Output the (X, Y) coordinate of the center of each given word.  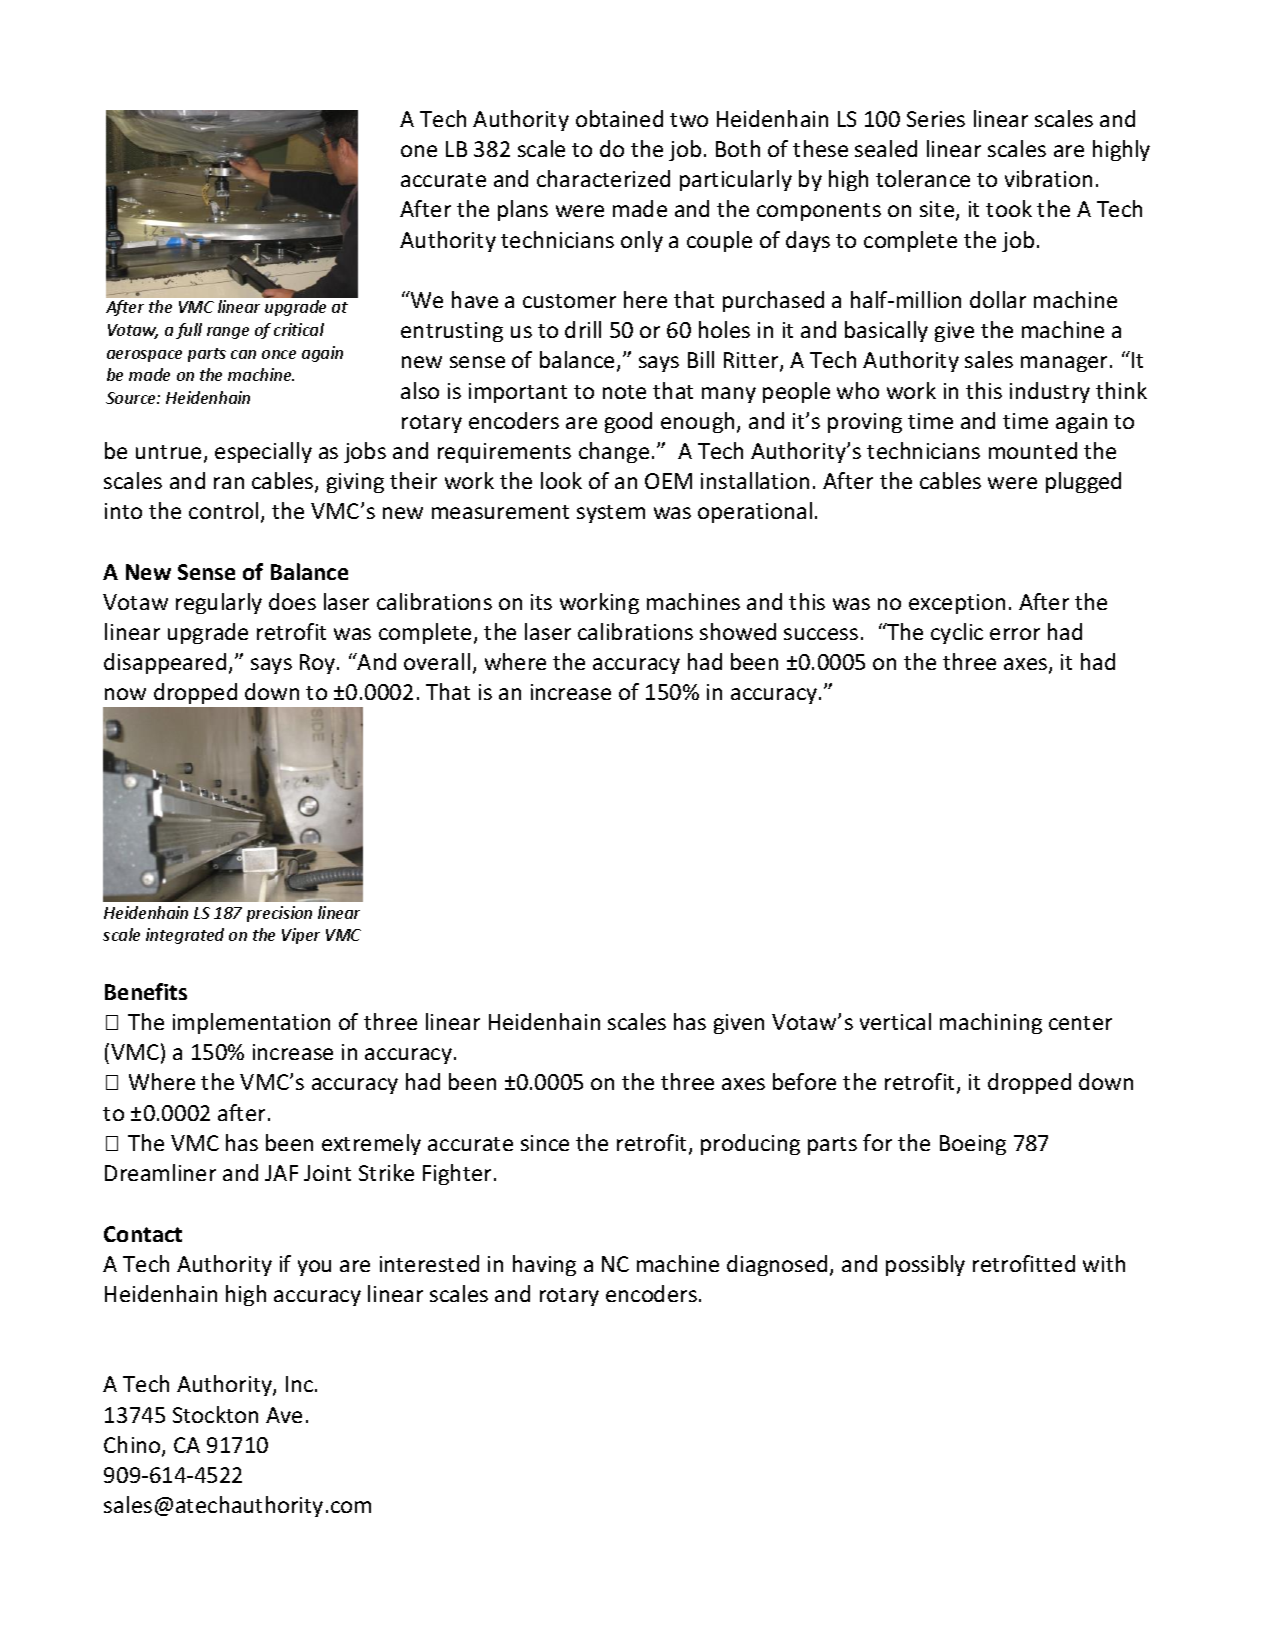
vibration (1048, 178)
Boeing (973, 1145)
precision (279, 914)
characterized (603, 178)
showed (738, 631)
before (804, 1081)
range (228, 333)
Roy (319, 664)
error (1015, 634)
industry (1050, 392)
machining (991, 1023)
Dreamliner (160, 1172)
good (628, 422)
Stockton (215, 1414)
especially (263, 452)
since (545, 1143)
